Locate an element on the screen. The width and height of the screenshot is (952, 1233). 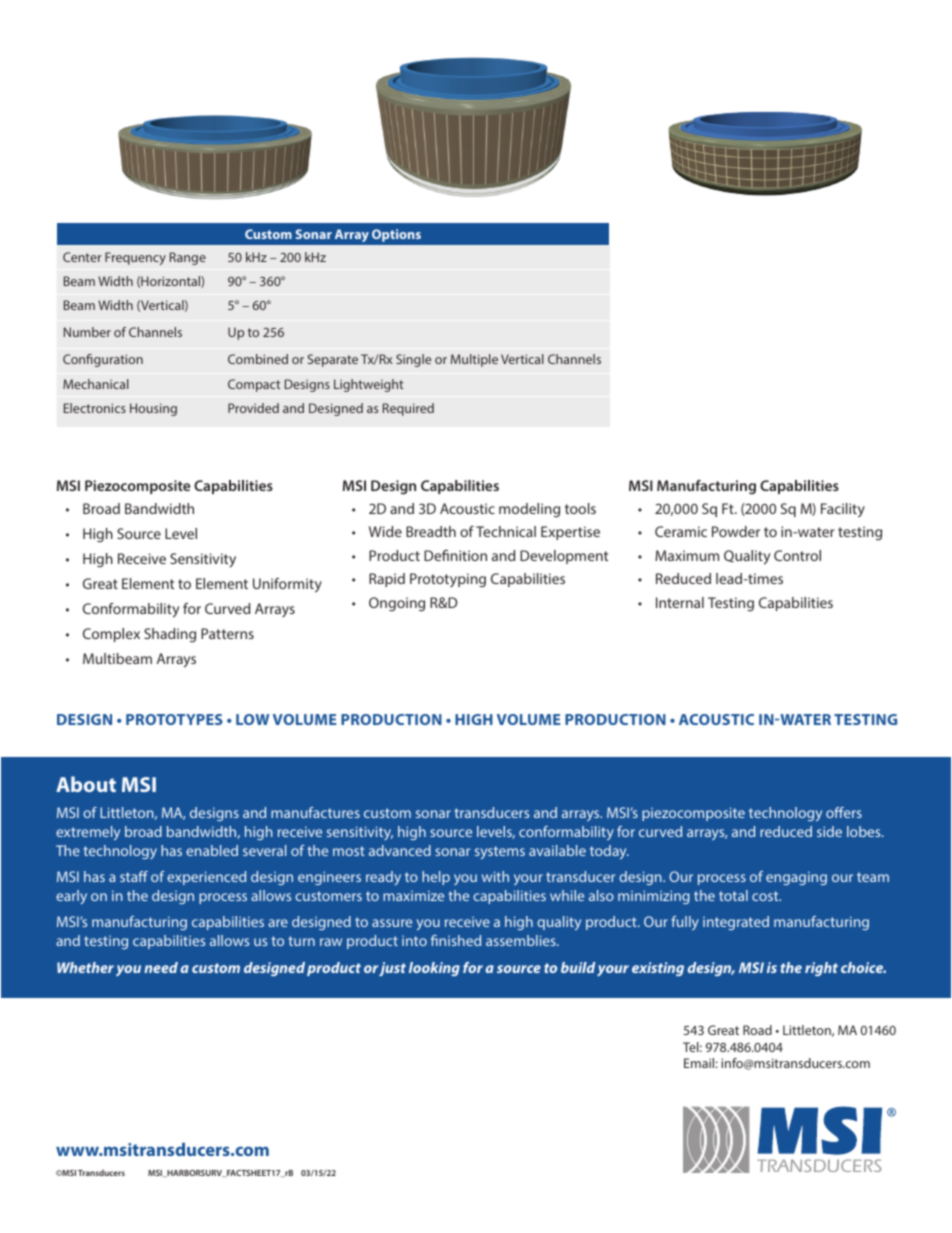
Range is located at coordinates (188, 258).
